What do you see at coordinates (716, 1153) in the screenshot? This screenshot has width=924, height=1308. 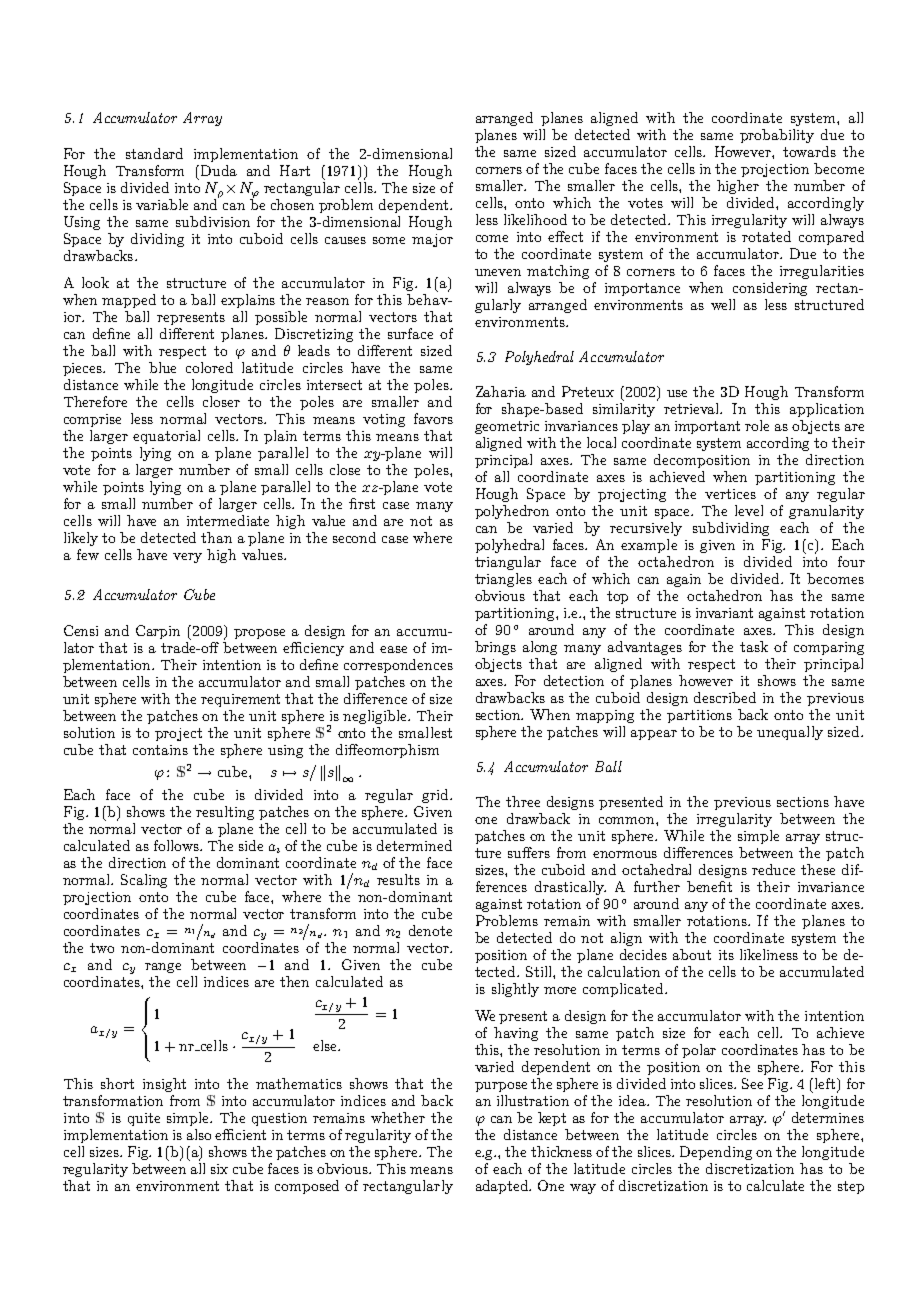 I see `Depending` at bounding box center [716, 1153].
